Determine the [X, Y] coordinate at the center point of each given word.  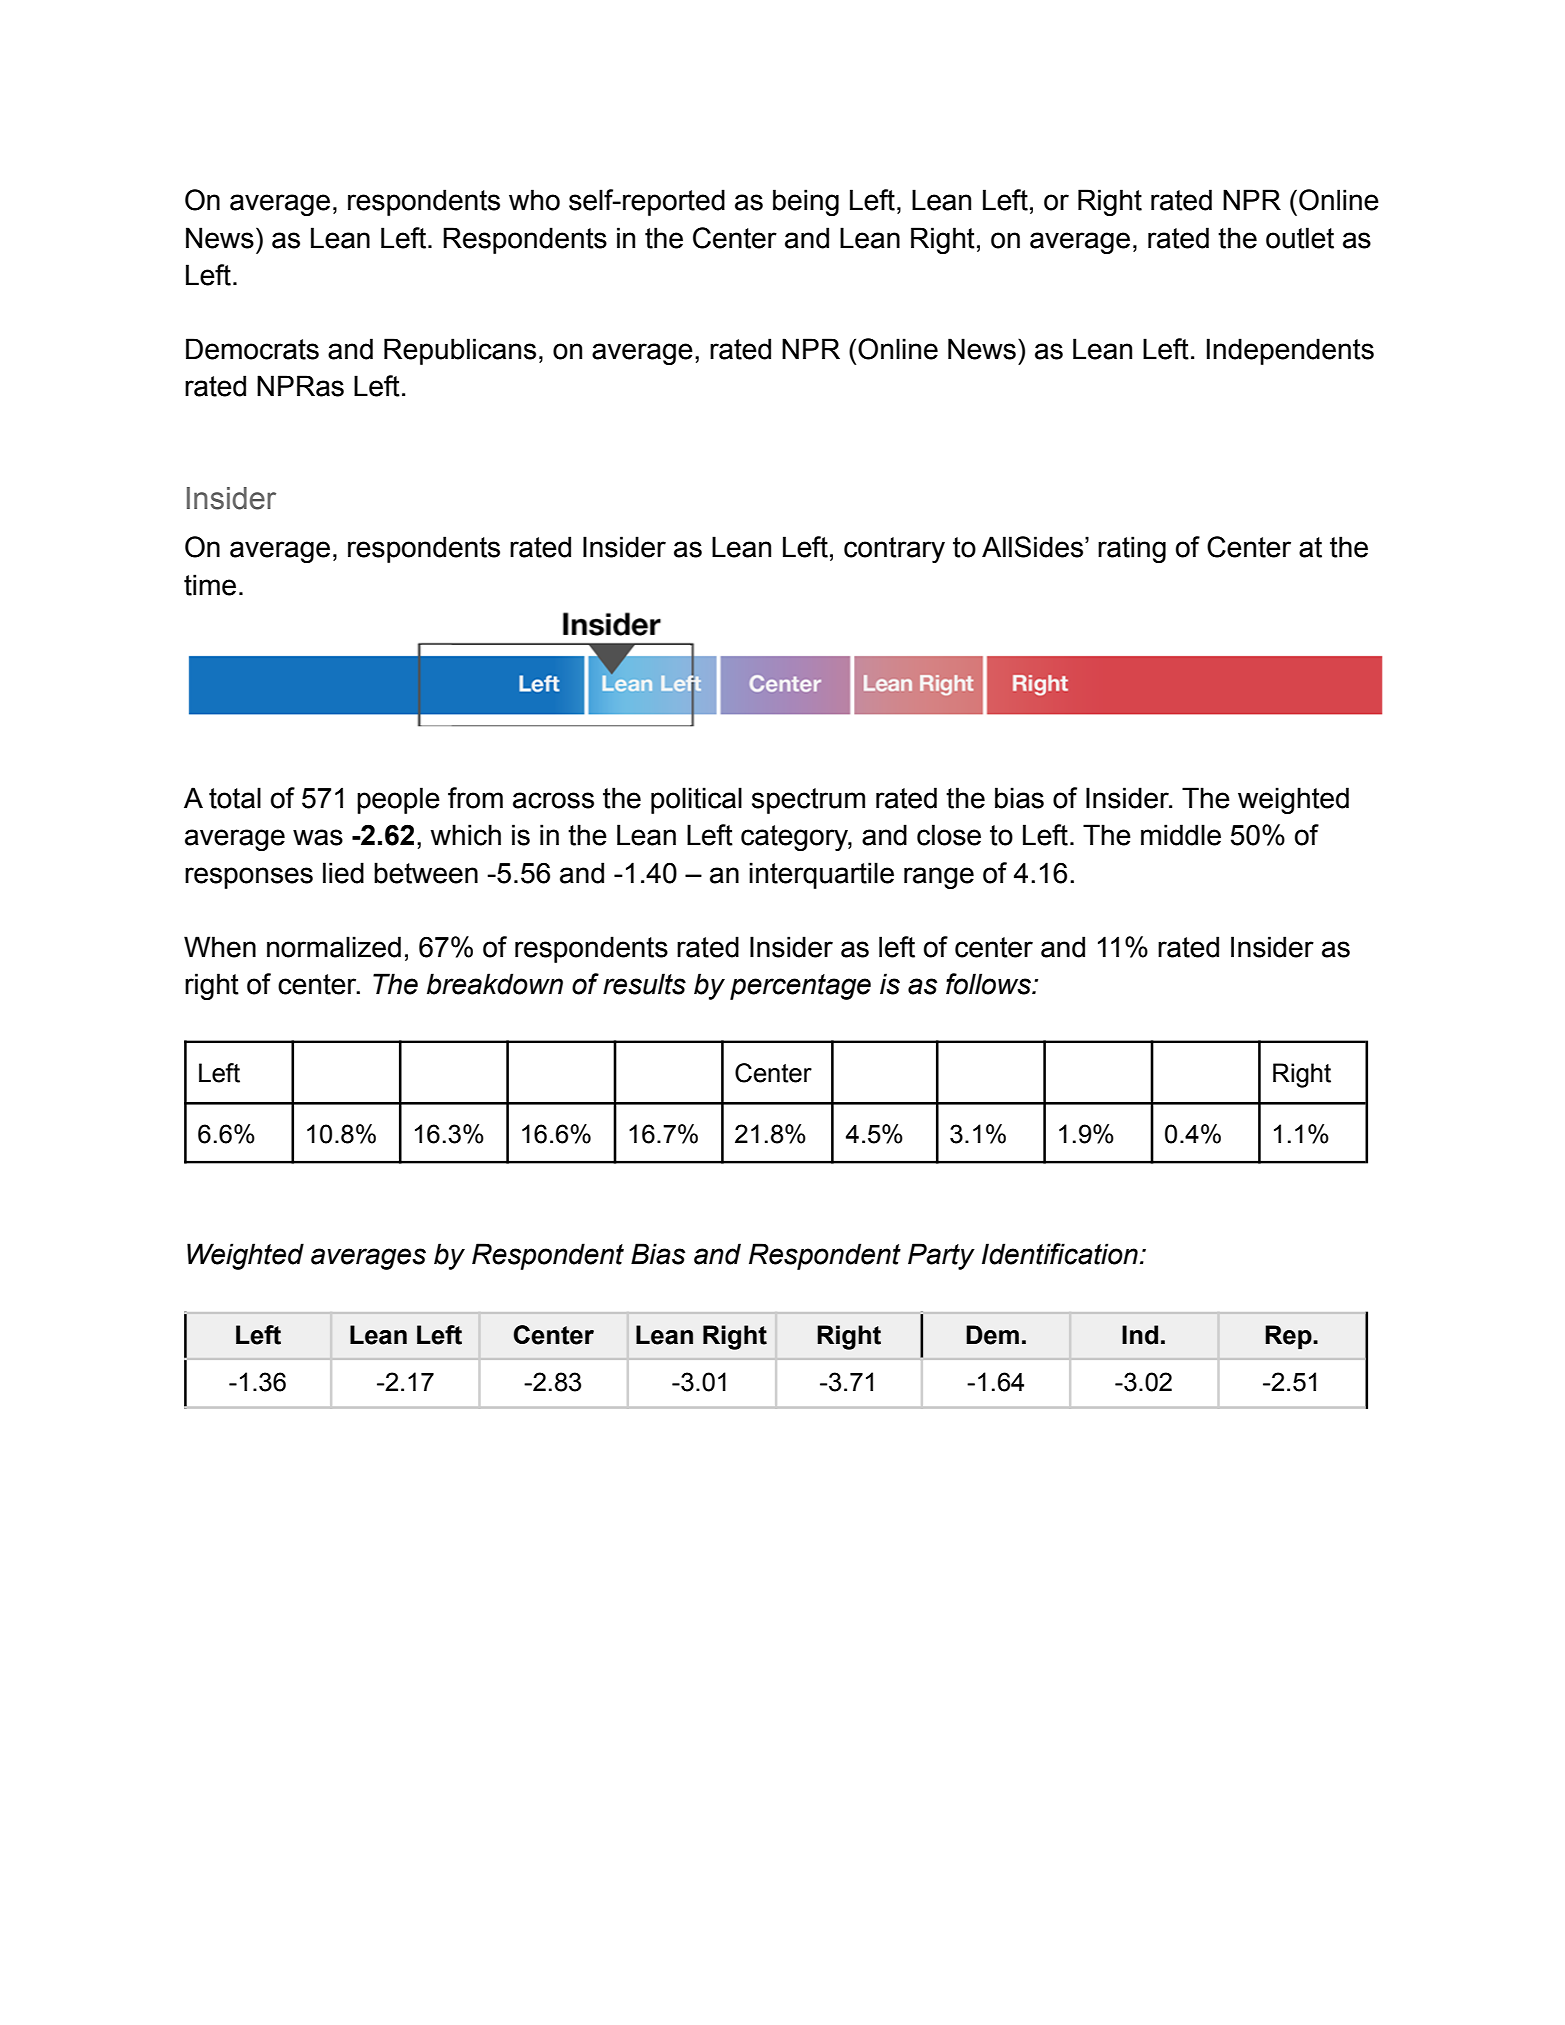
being [806, 202]
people [398, 800]
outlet [1300, 238]
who [534, 200]
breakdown [495, 984]
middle [1181, 835]
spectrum [808, 801]
